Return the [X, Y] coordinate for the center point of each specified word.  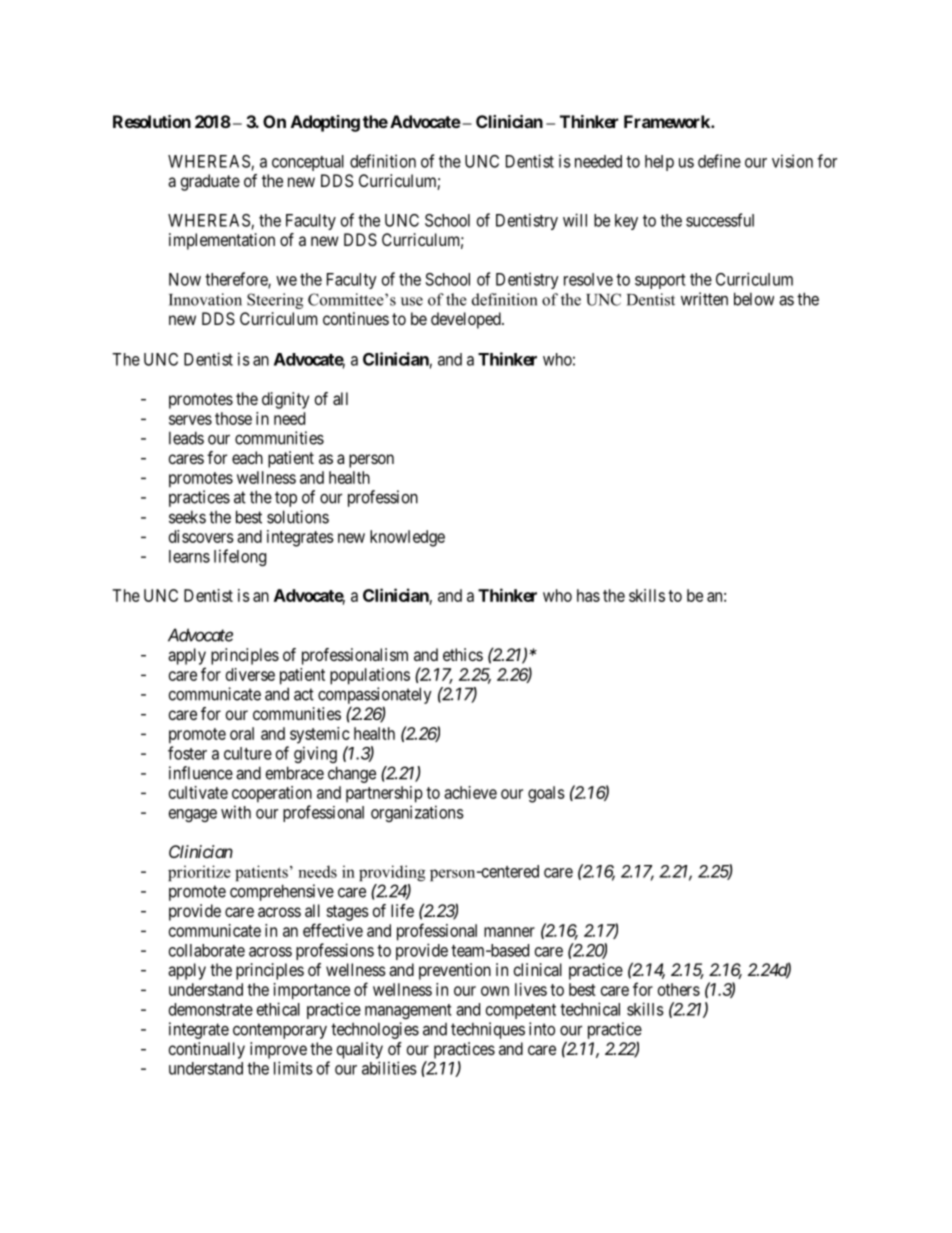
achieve [470, 792]
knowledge [407, 538]
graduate [210, 182]
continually [207, 1050]
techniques [488, 1030]
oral [242, 733]
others [679, 989]
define [719, 161]
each [247, 457]
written [704, 299]
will [575, 220]
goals [546, 794]
